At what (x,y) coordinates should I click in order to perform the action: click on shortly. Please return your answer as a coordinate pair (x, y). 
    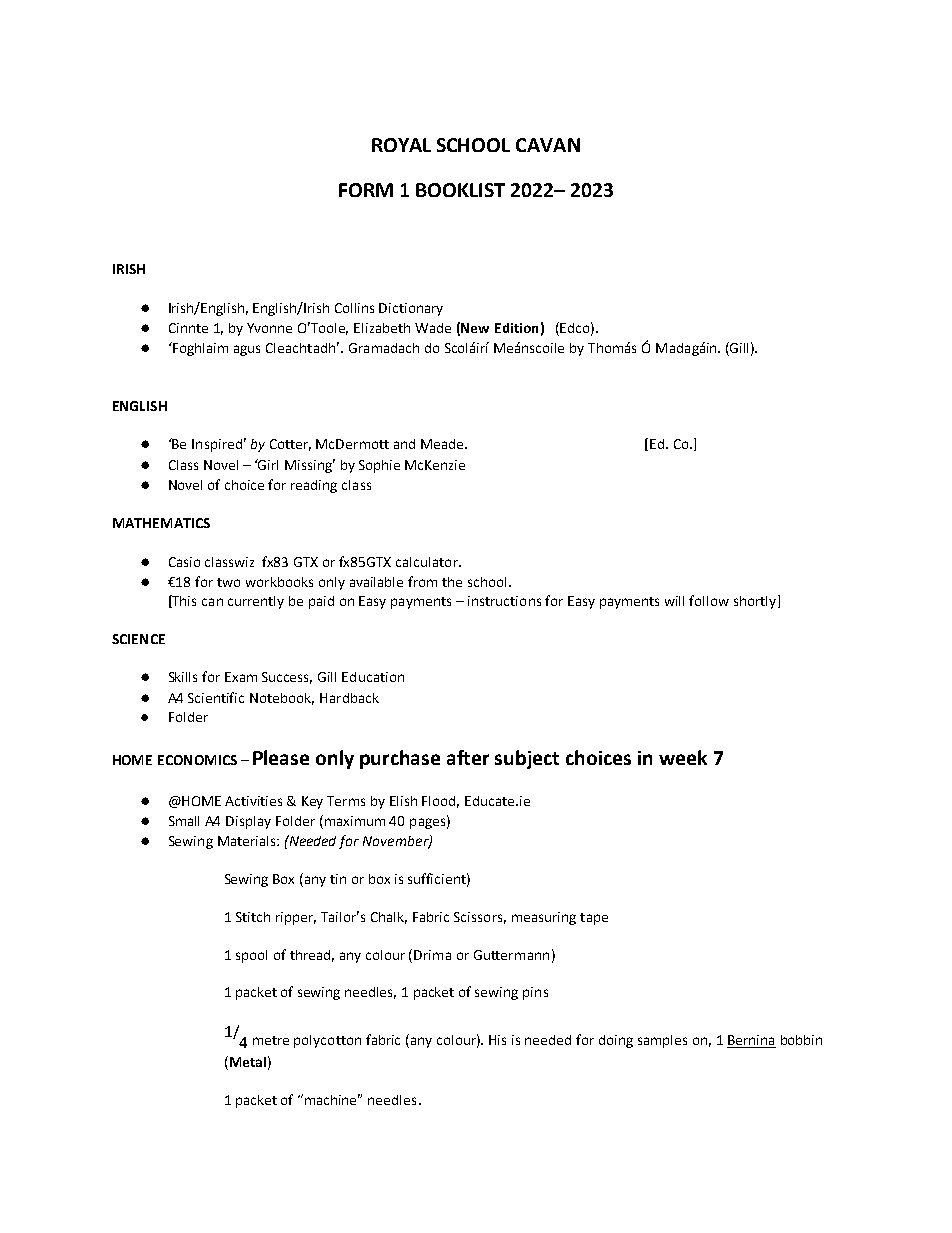
    Looking at the image, I should click on (756, 602).
